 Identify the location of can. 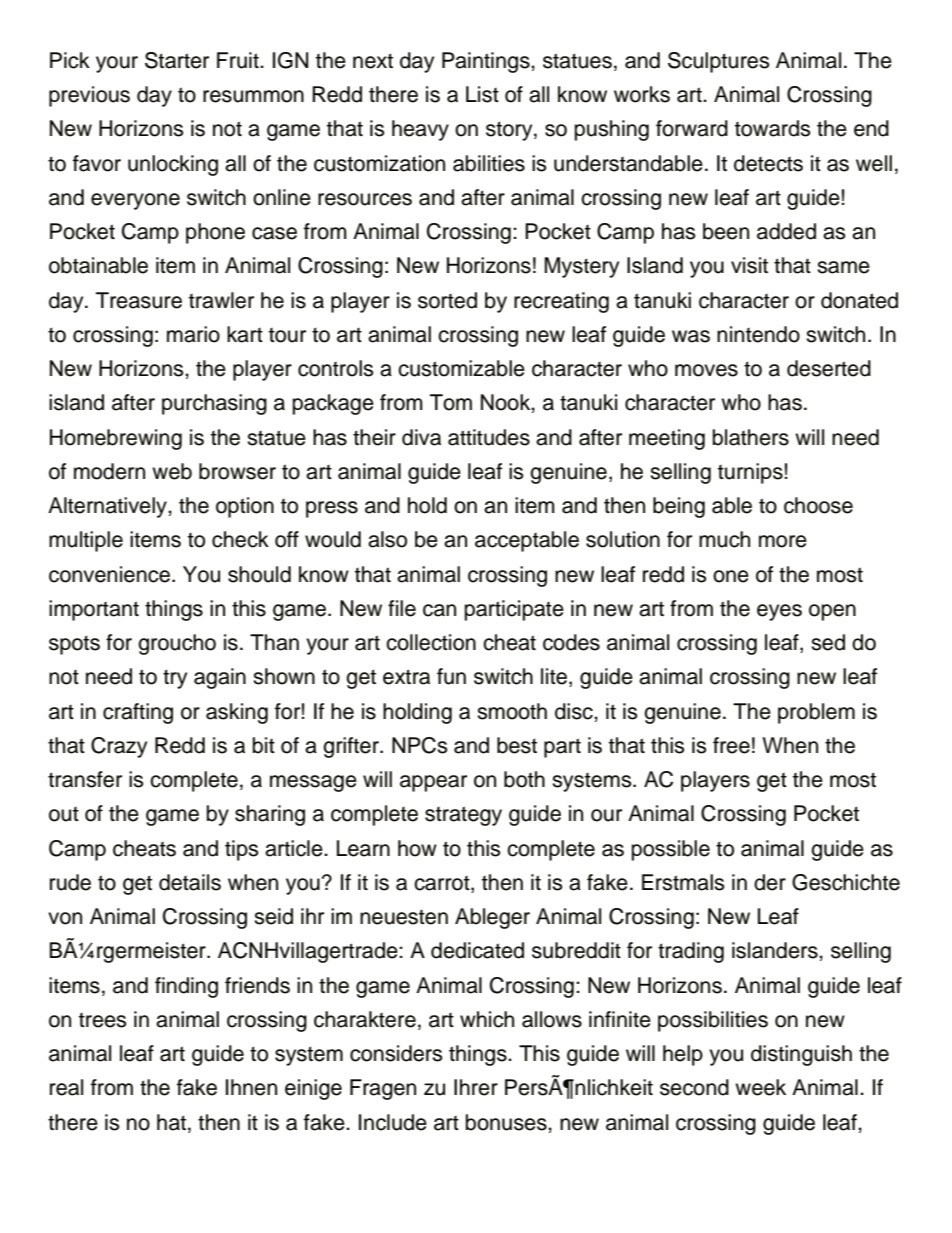
(439, 610).
